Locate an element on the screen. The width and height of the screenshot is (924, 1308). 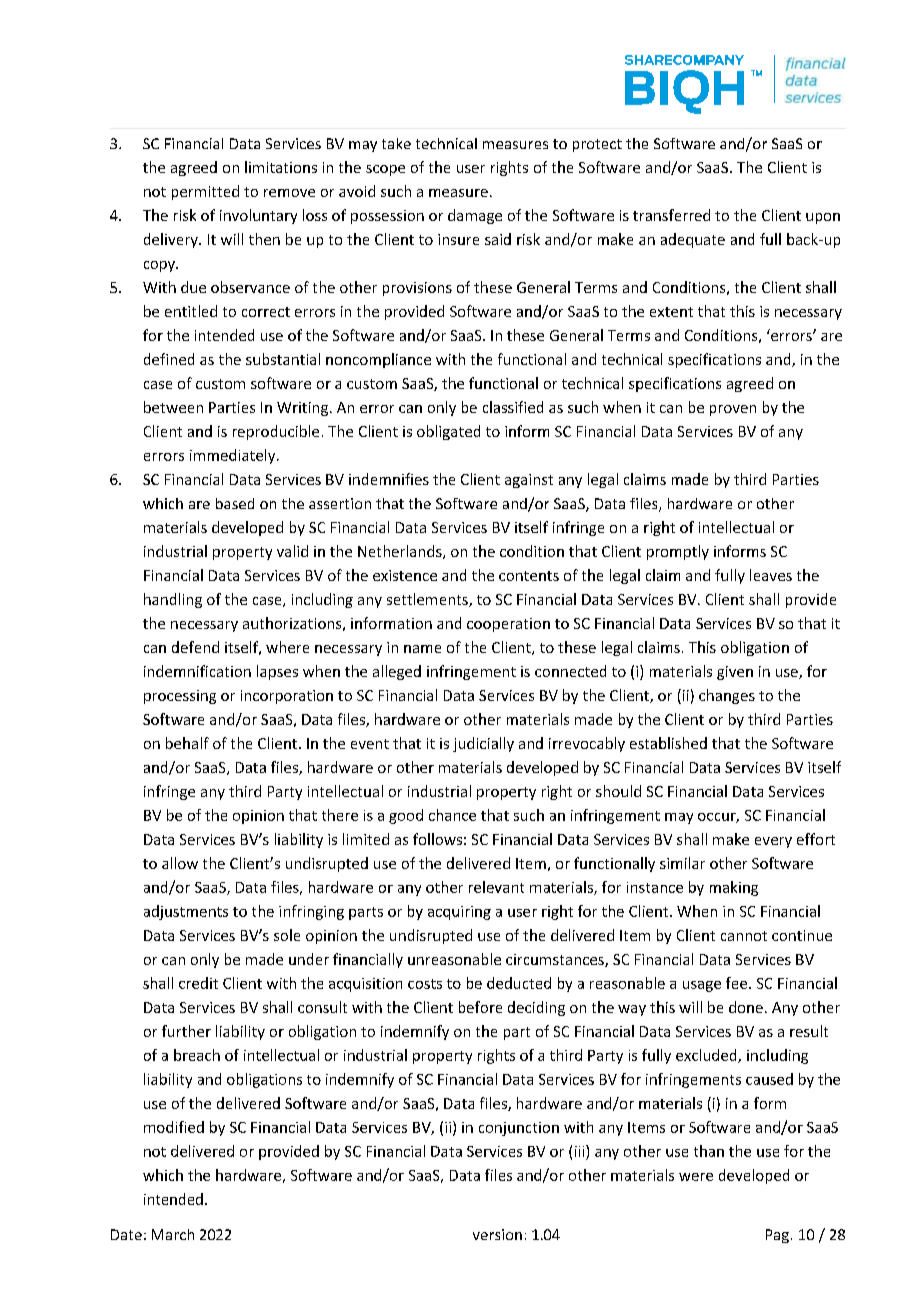
judicially is located at coordinates (483, 744).
